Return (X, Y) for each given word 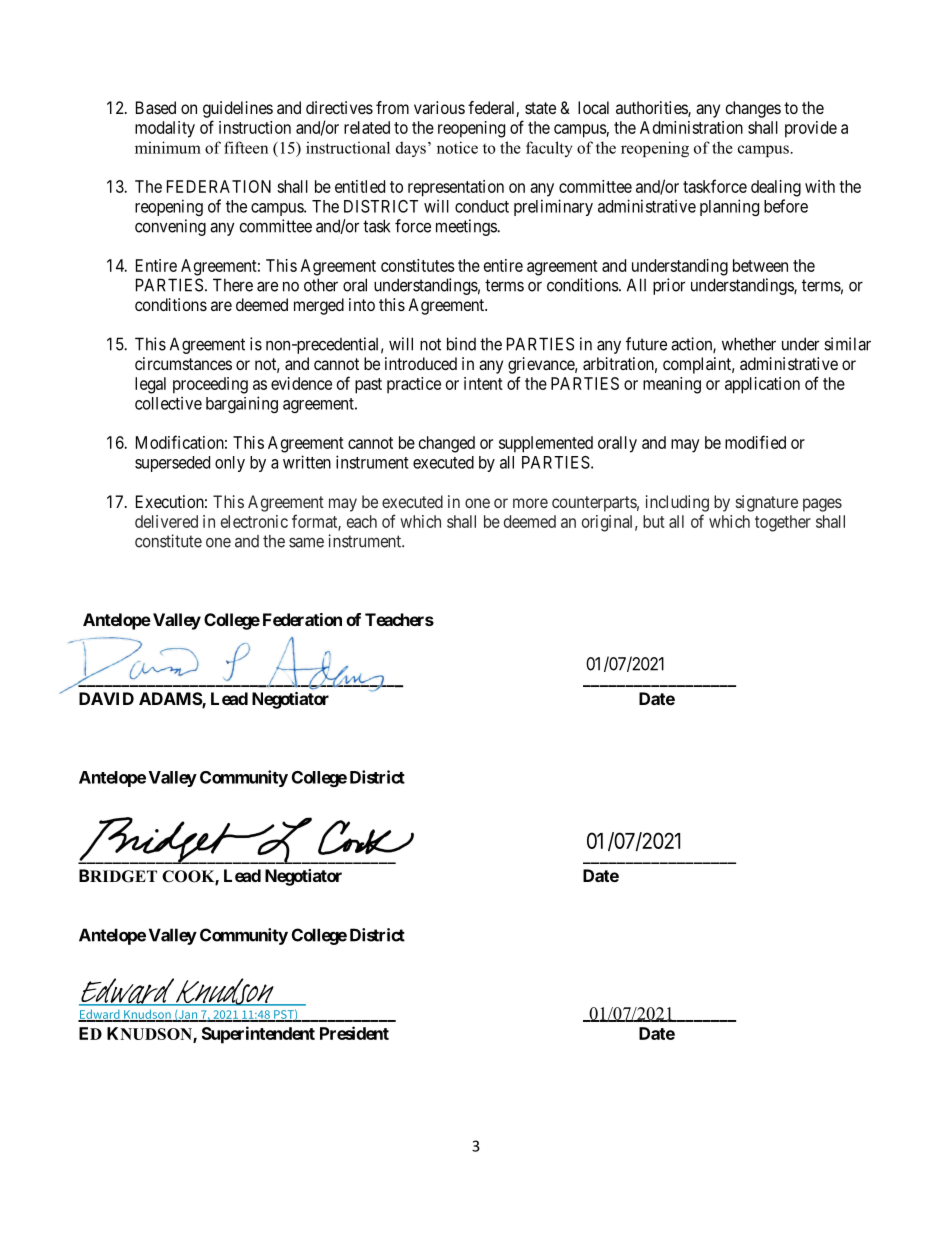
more (530, 503)
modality (165, 129)
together (783, 523)
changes (753, 109)
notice (457, 147)
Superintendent (258, 1035)
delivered (166, 521)
